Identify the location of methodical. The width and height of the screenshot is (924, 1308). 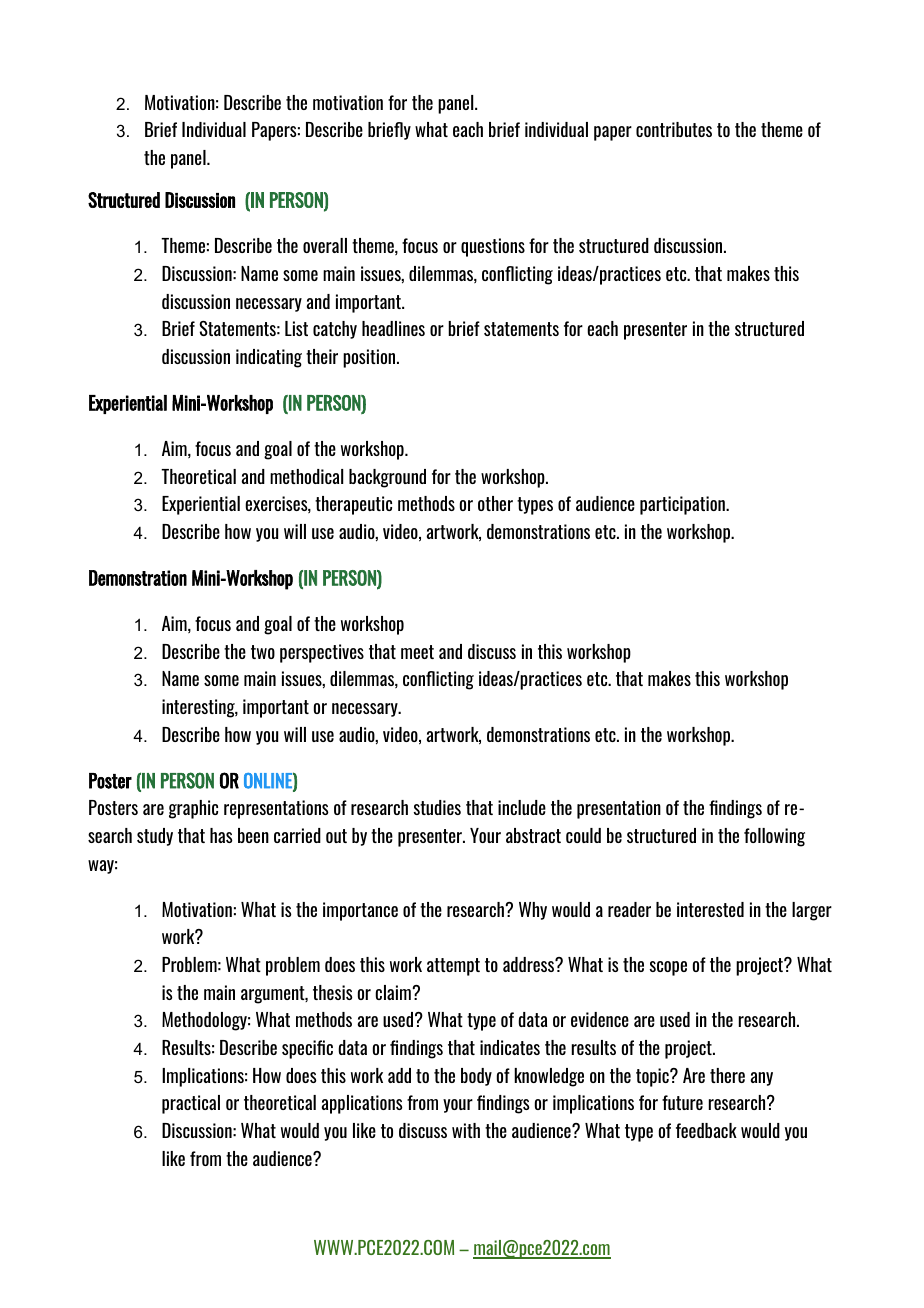
(306, 476).
